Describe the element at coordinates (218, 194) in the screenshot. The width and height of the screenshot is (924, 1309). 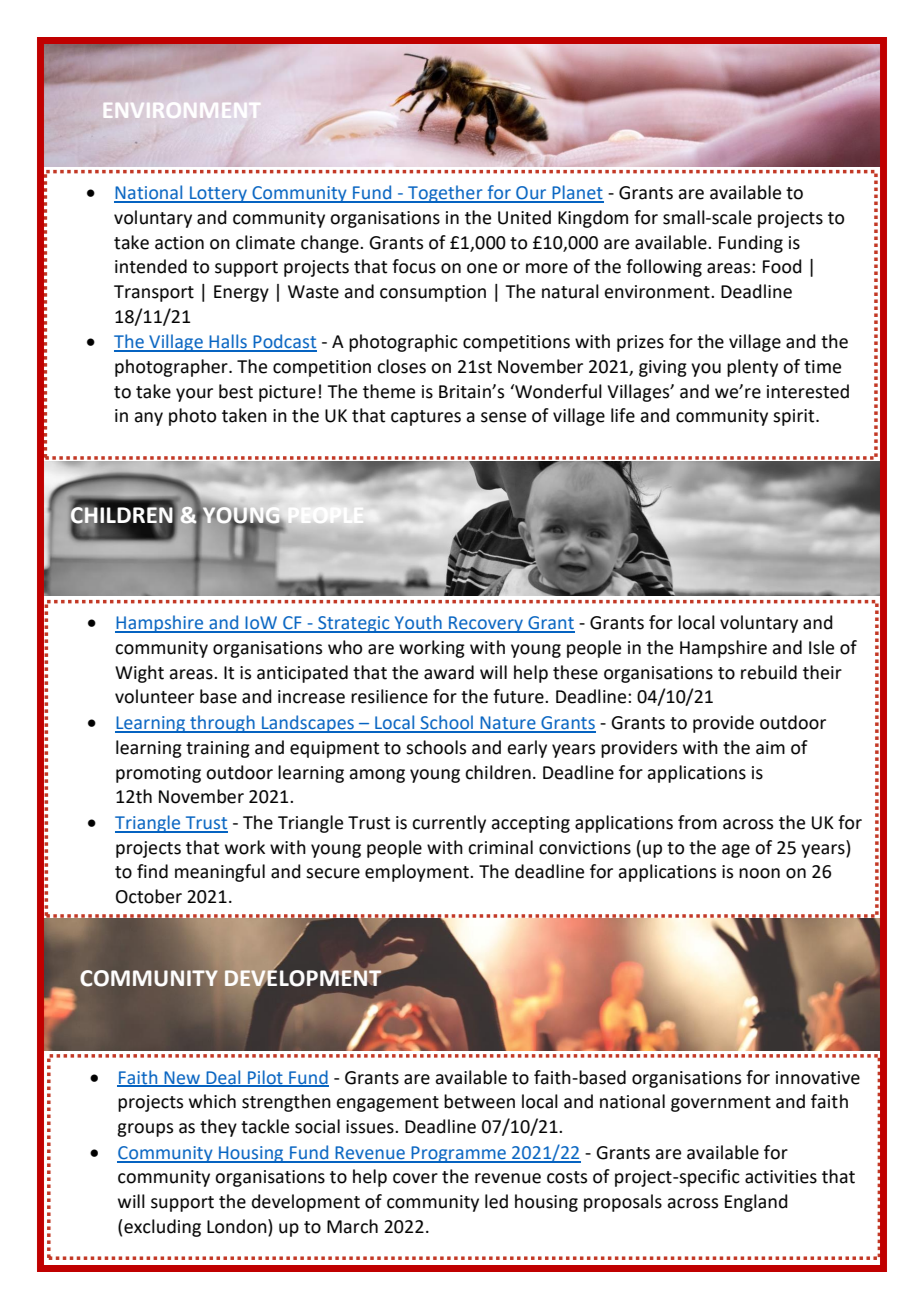
I see `Lottery` at that location.
